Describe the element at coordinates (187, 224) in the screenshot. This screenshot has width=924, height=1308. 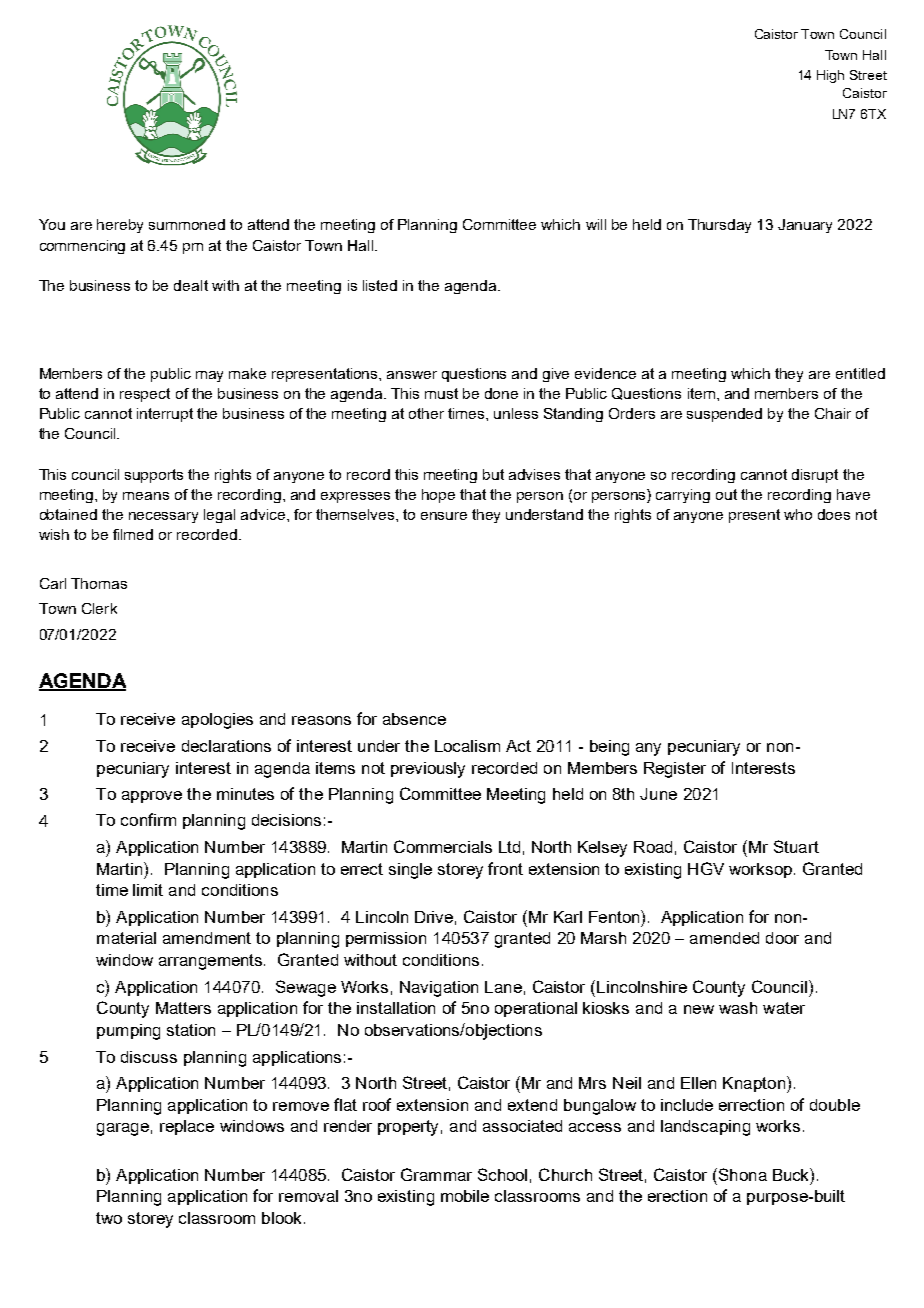
I see `summoned` at that location.
